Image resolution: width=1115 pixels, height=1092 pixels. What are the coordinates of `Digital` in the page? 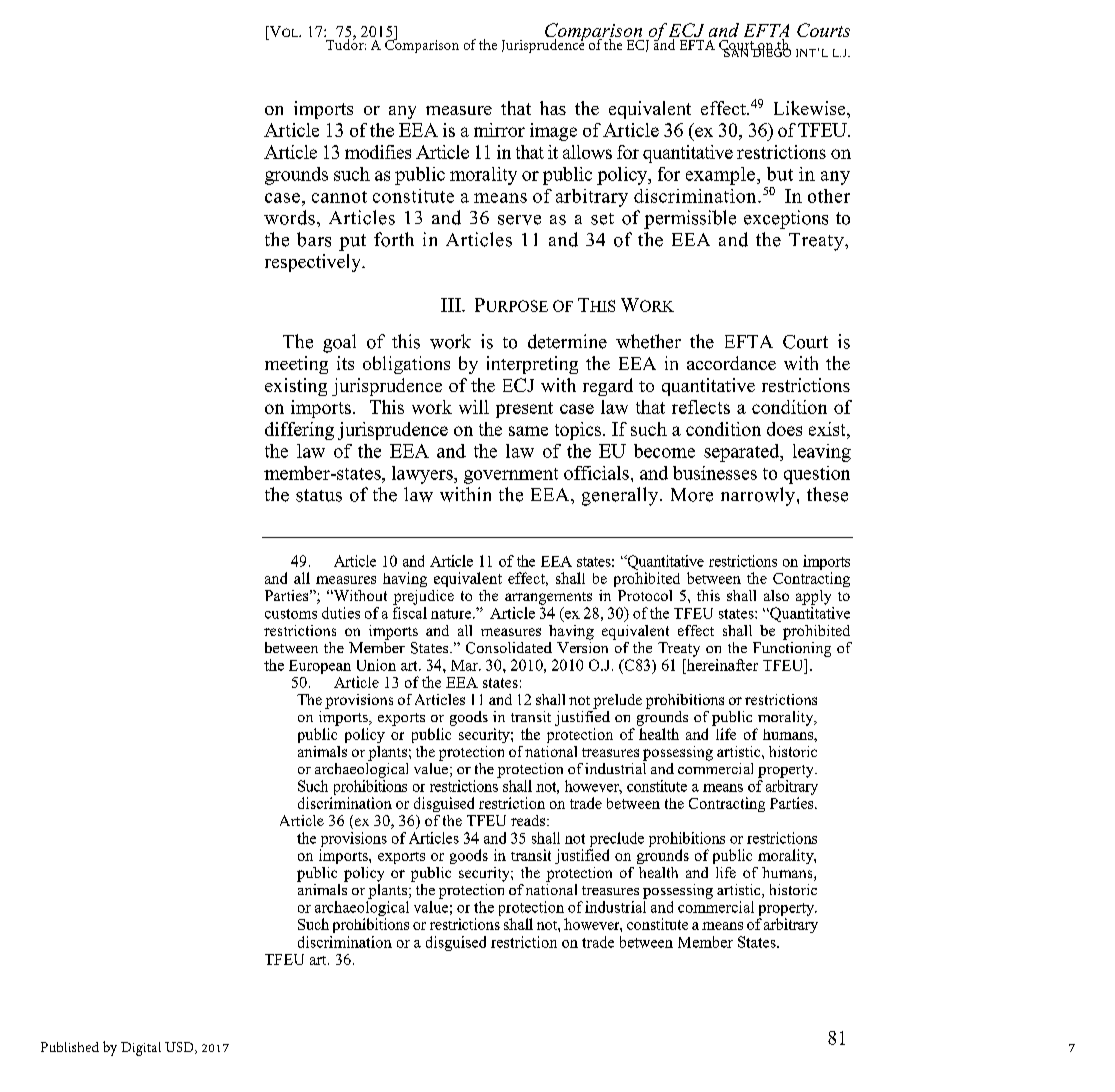 It's located at (141, 1049).
